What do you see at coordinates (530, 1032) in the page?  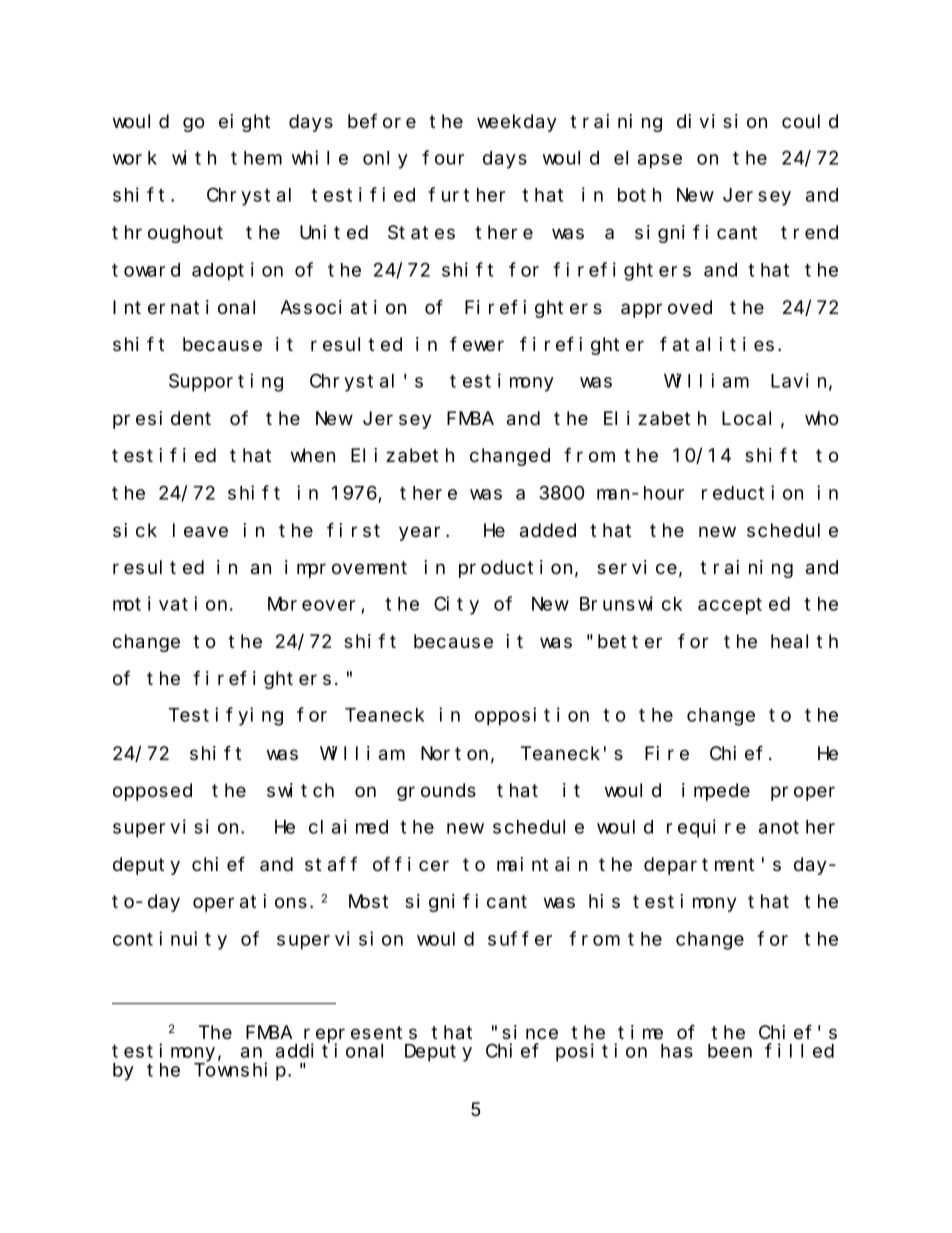 I see `since` at bounding box center [530, 1032].
